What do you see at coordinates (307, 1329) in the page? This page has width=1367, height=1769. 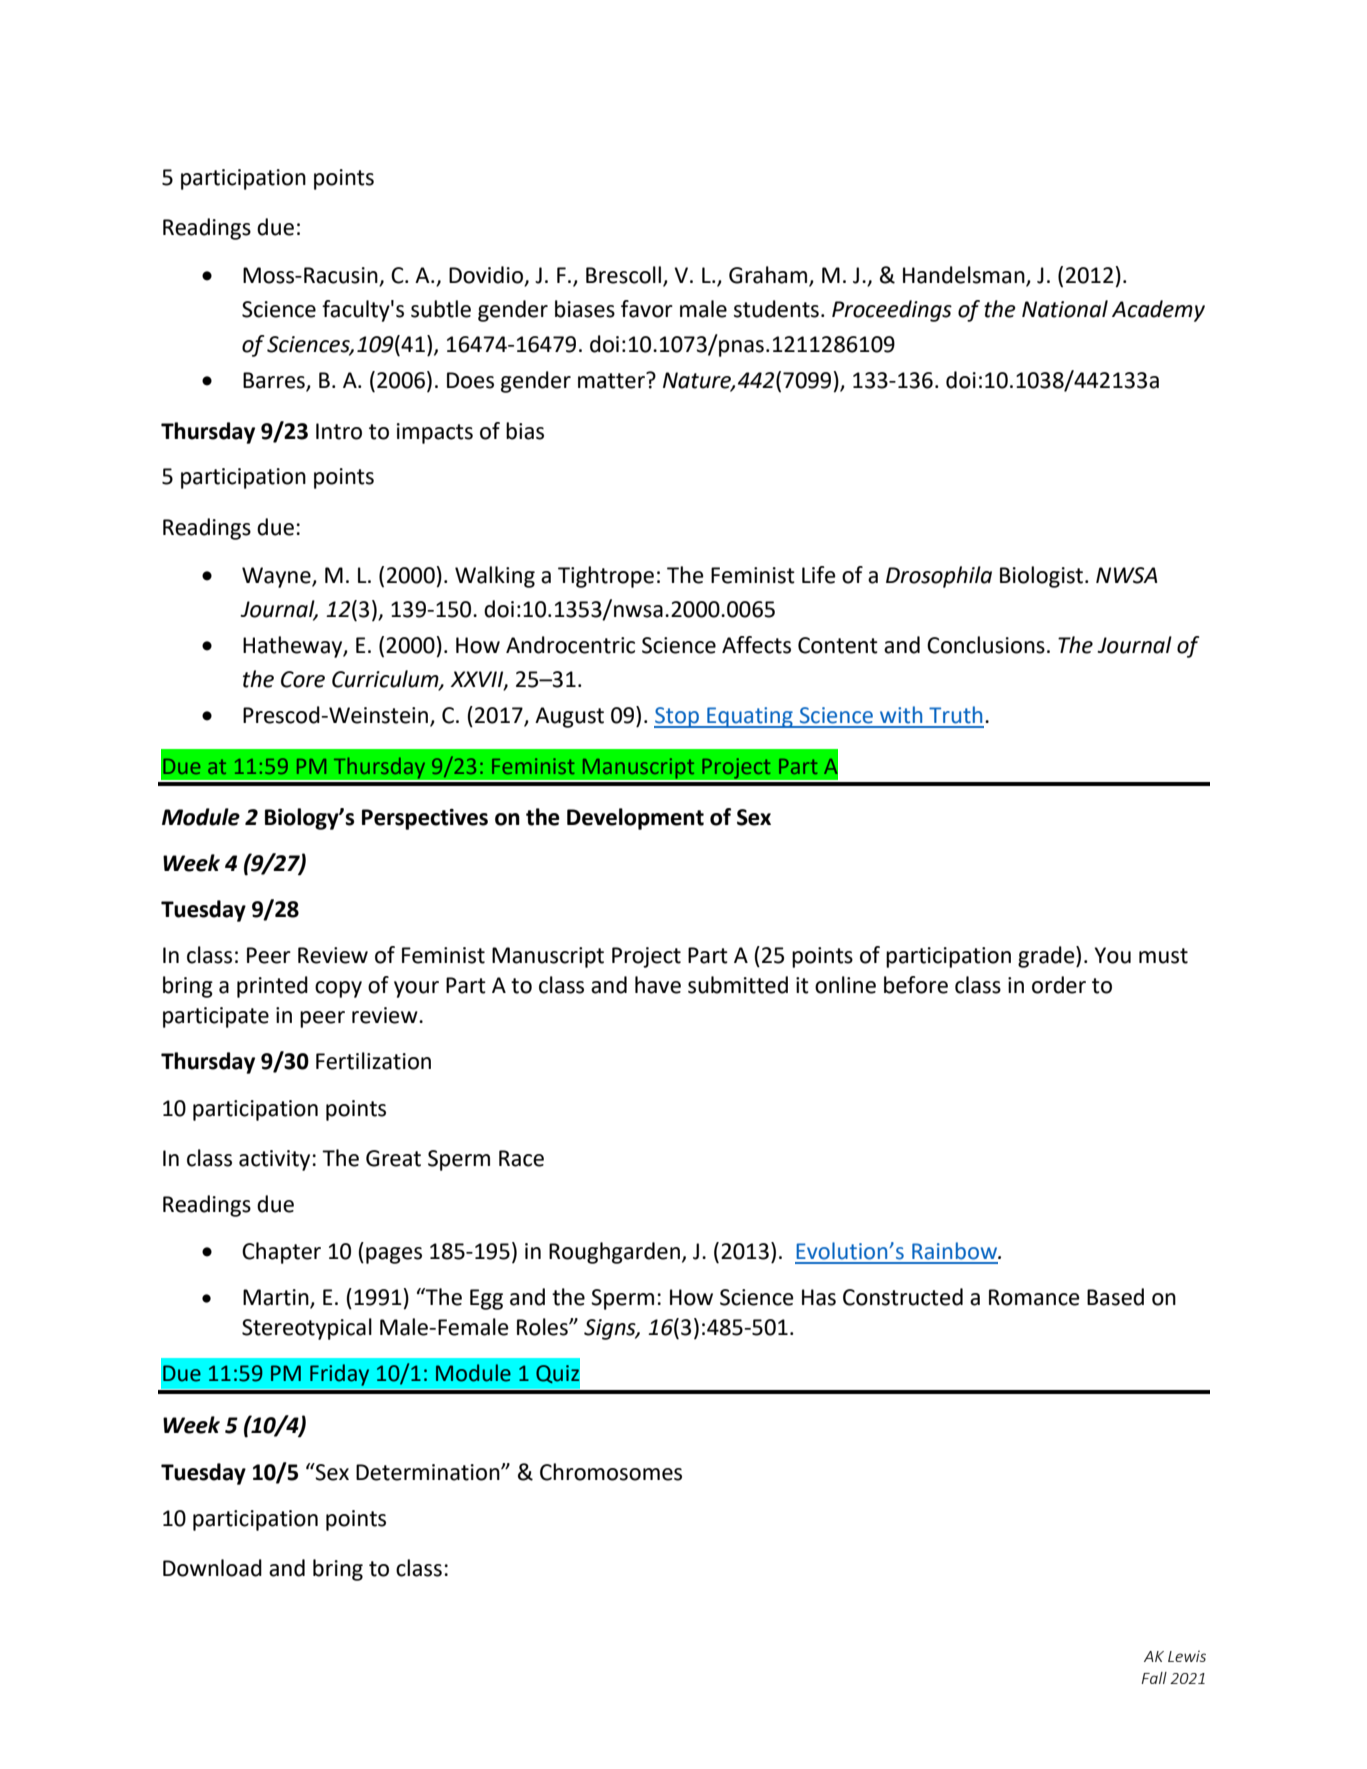 I see `Stereotypical` at bounding box center [307, 1329].
